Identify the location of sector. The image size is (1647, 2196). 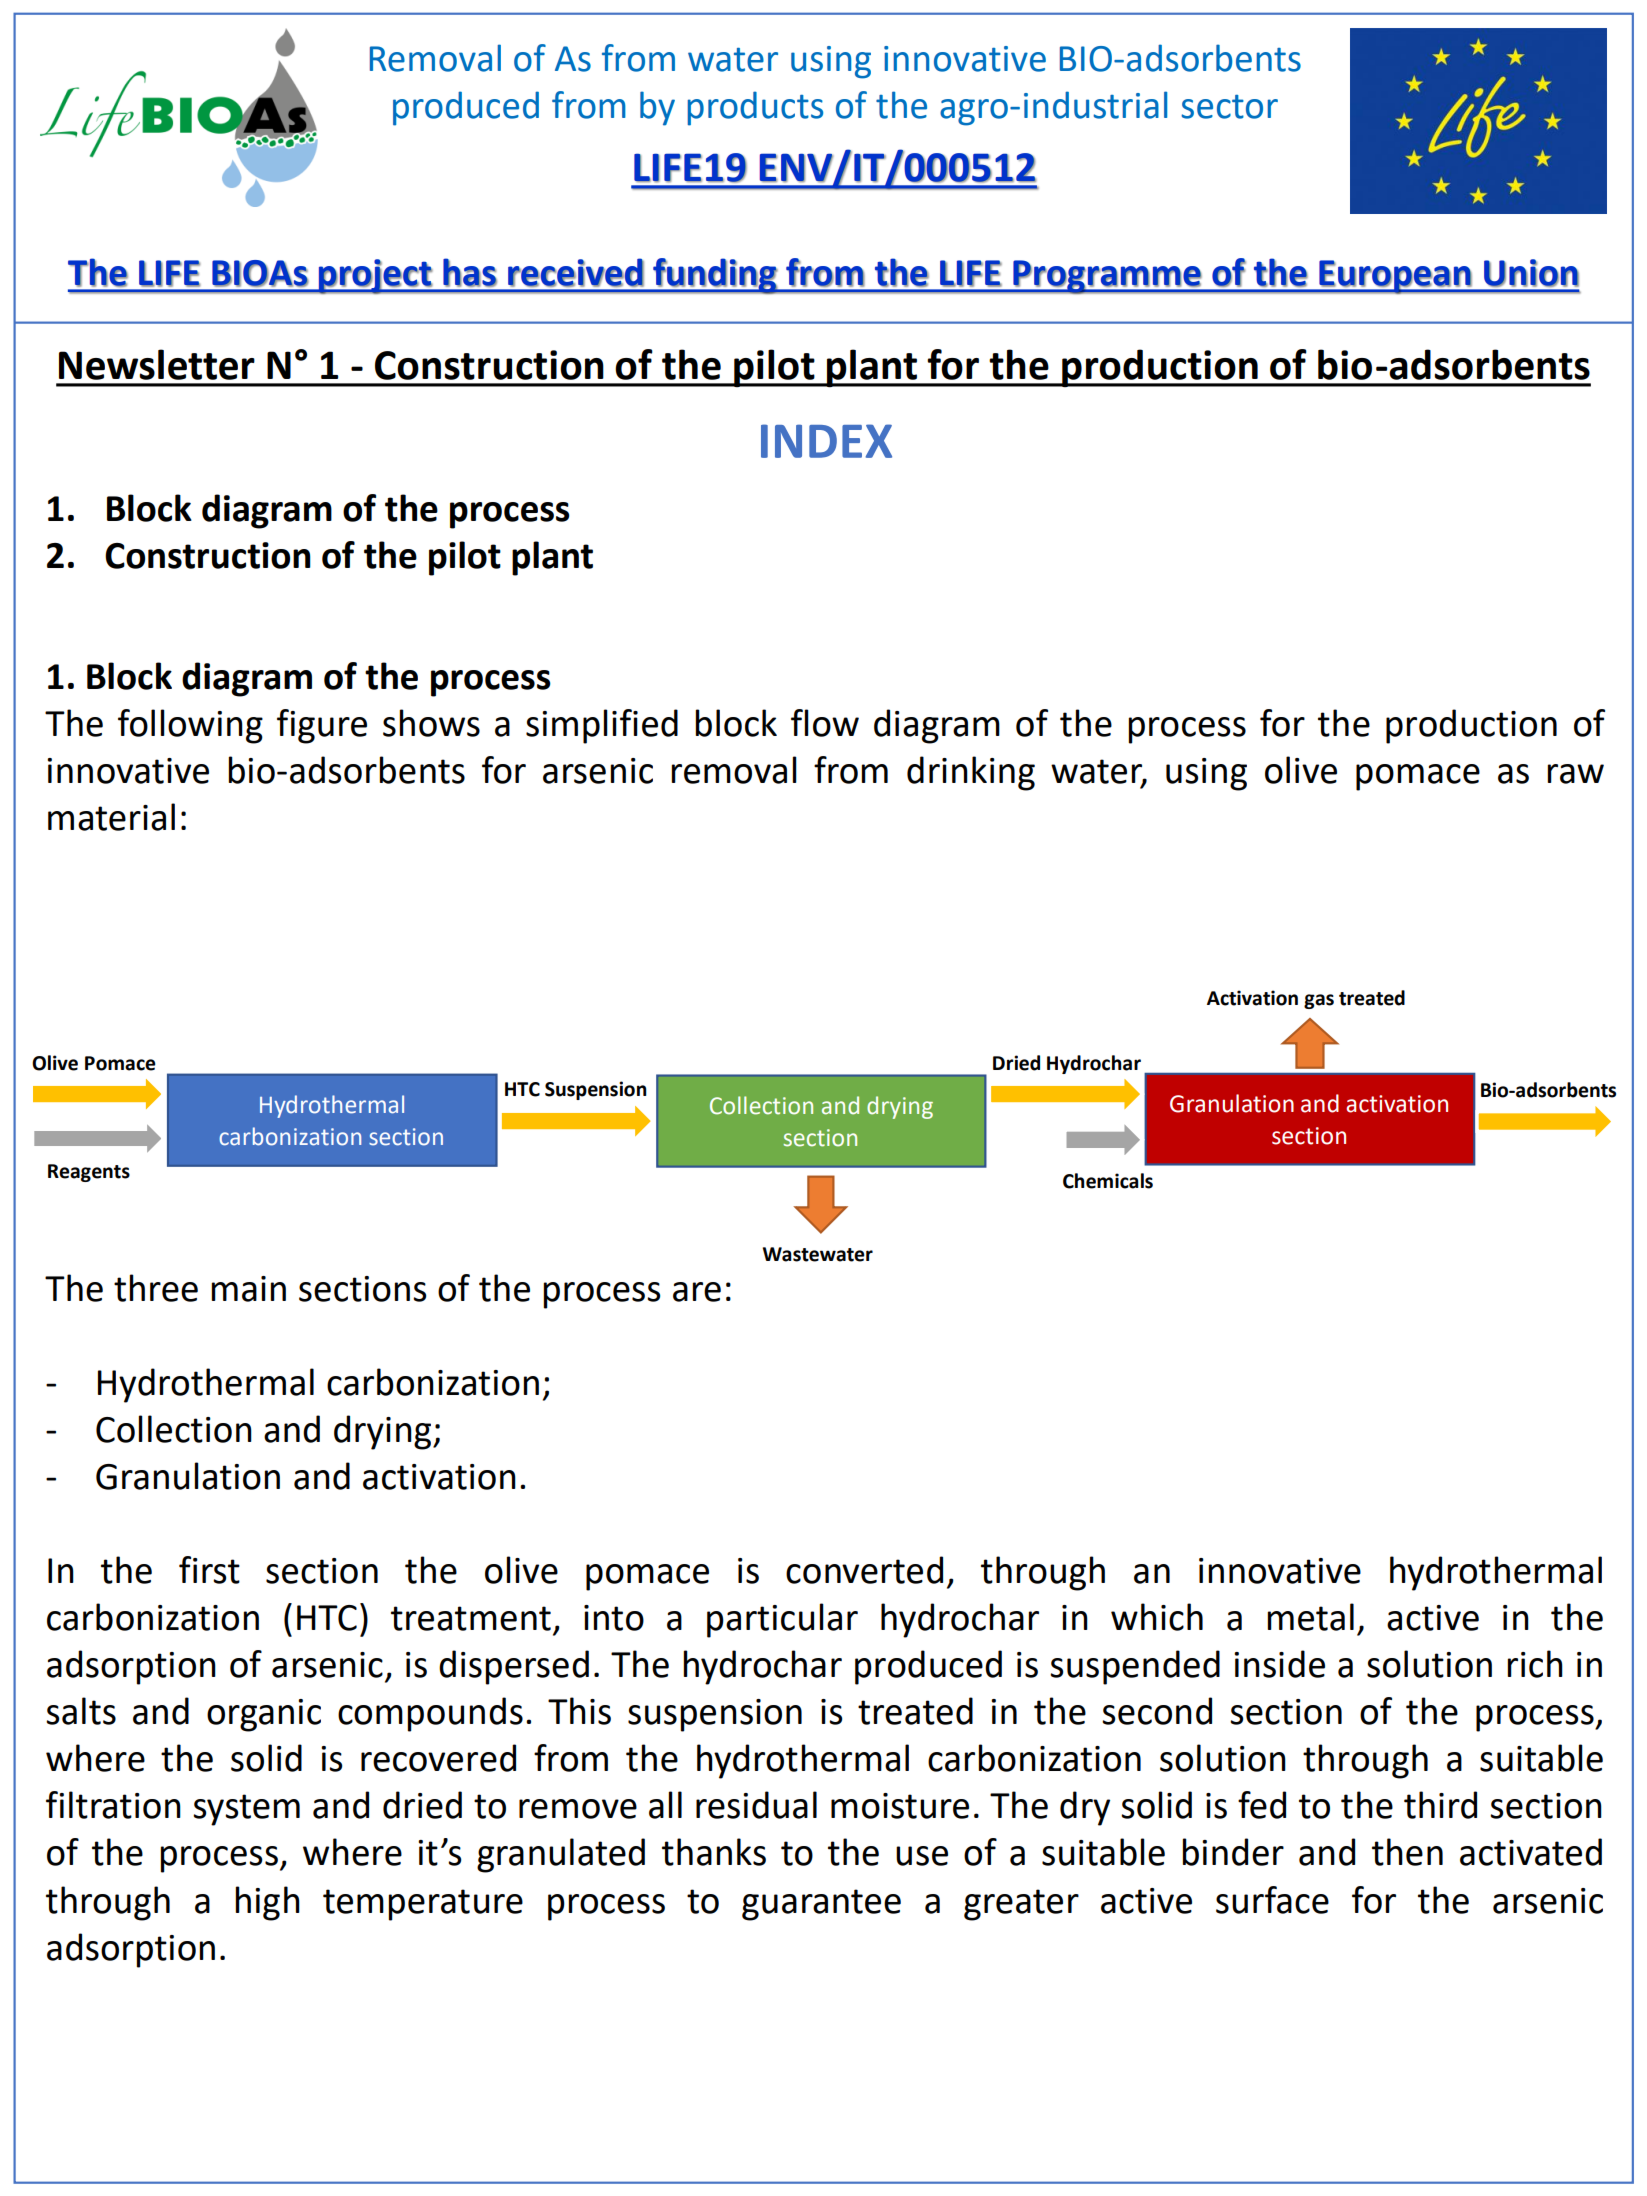
(1229, 107).
